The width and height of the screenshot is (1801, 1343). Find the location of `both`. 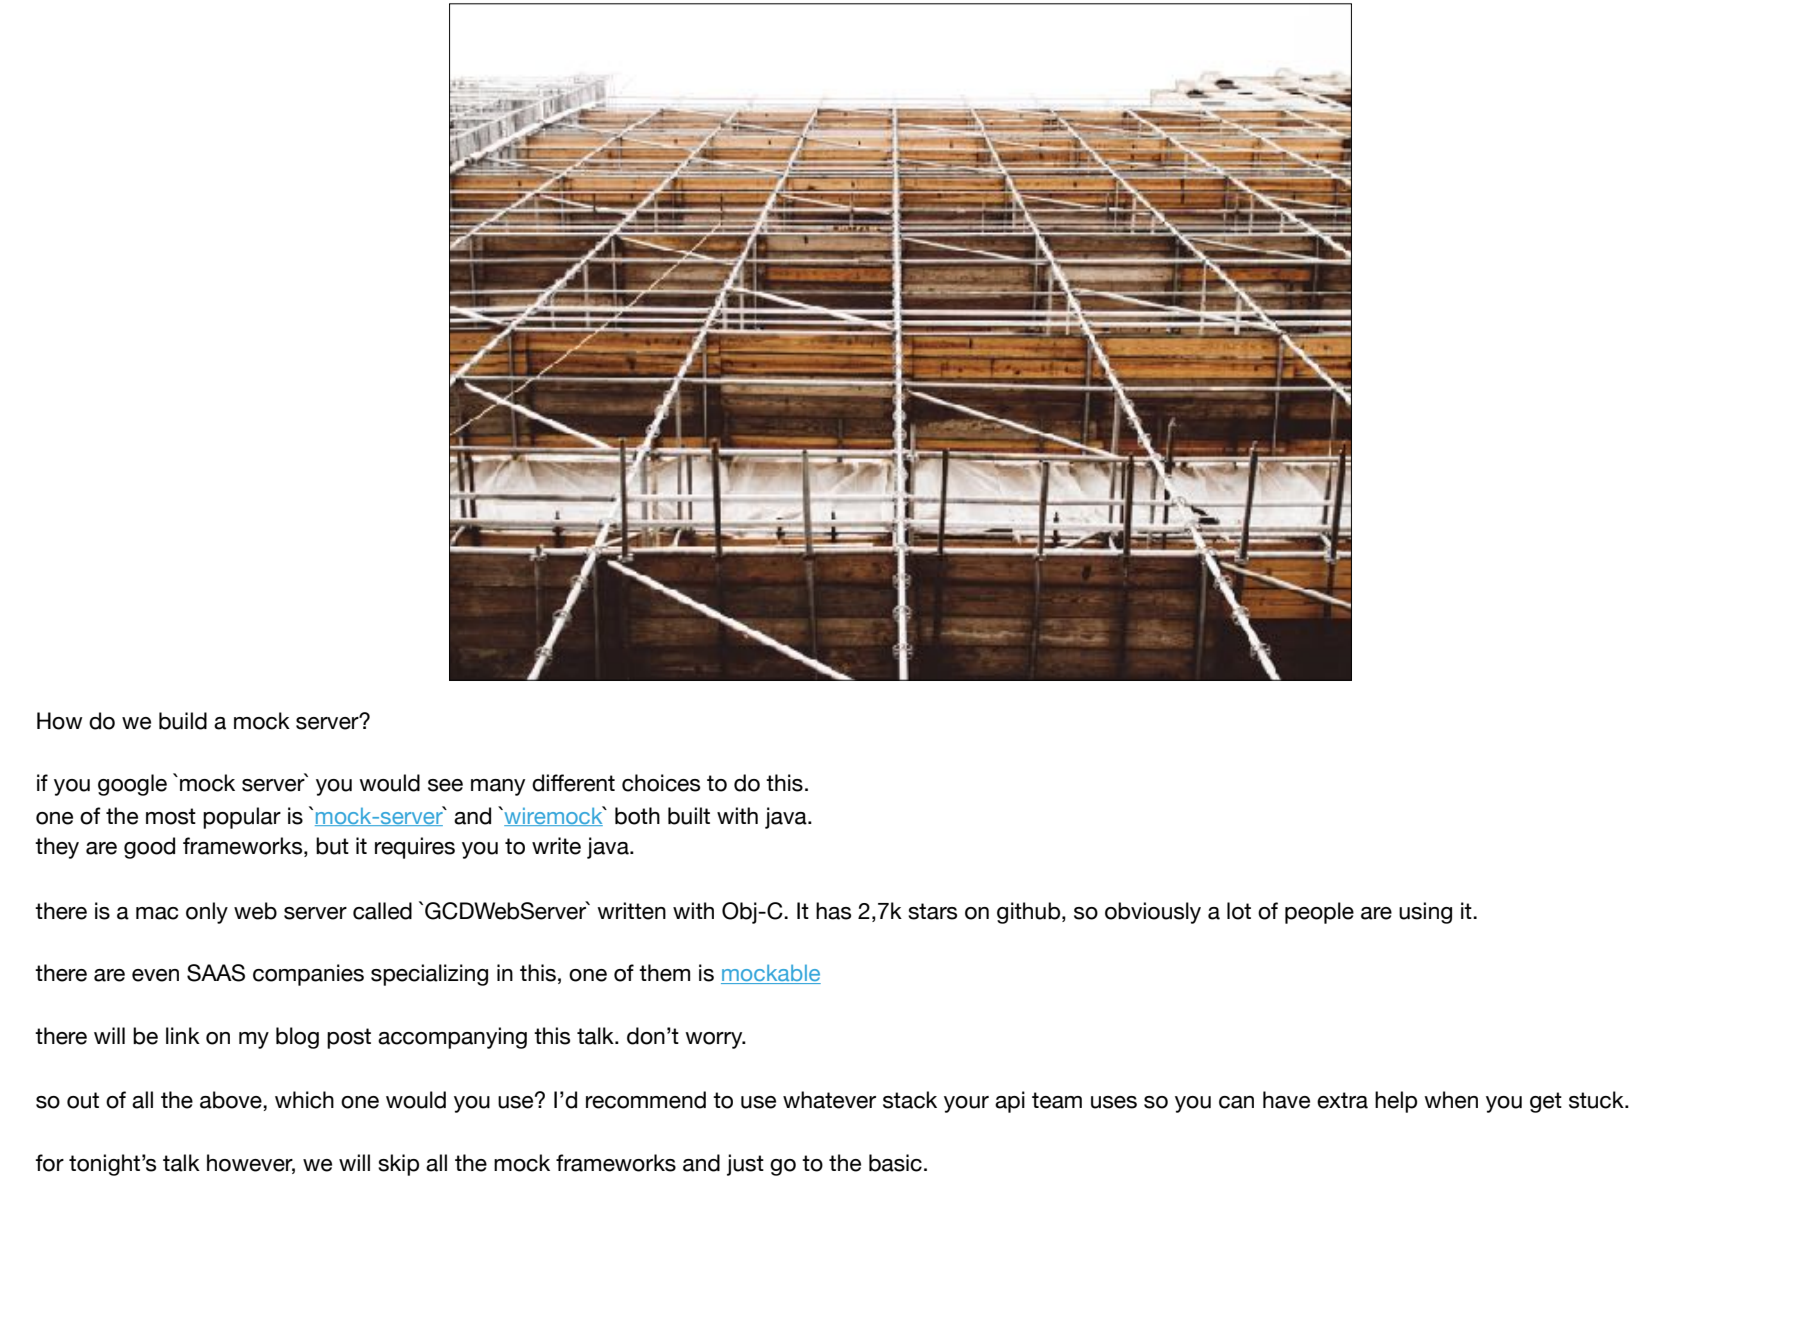

both is located at coordinates (637, 816).
